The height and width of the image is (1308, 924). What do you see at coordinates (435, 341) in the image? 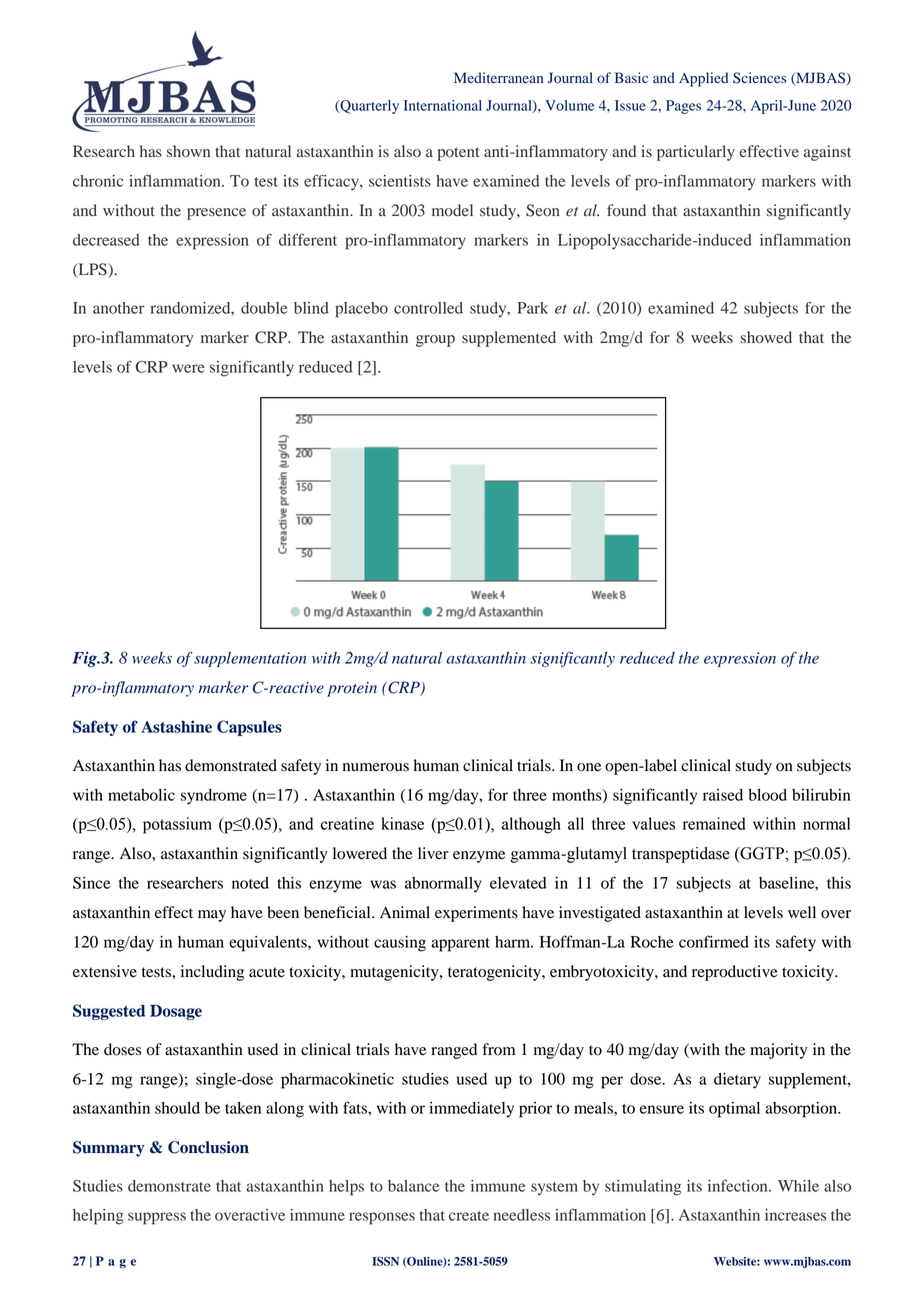
I see `group` at bounding box center [435, 341].
